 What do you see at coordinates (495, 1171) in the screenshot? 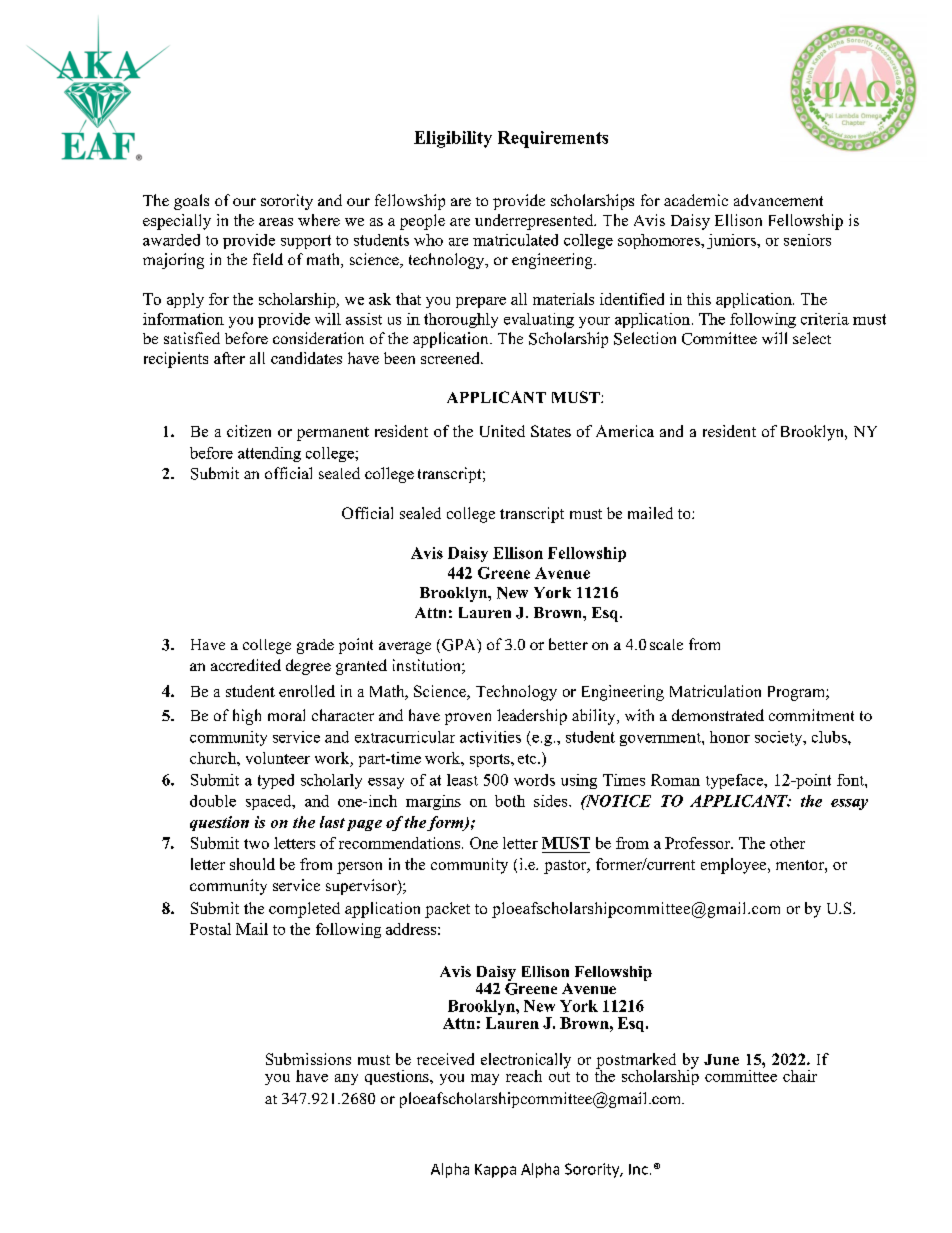
I see `Kappa` at bounding box center [495, 1171].
